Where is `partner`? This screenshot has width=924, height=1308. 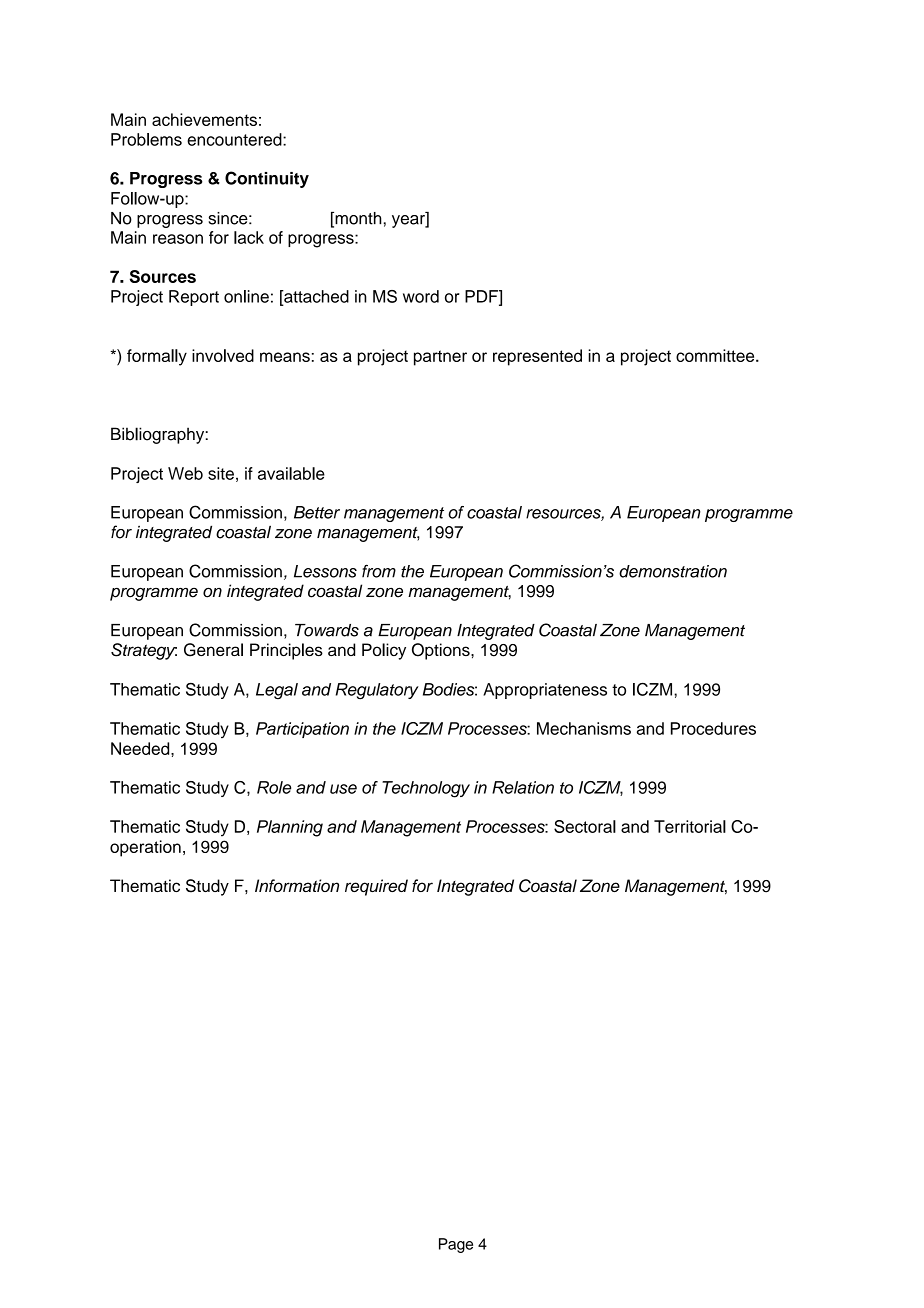 partner is located at coordinates (440, 358).
